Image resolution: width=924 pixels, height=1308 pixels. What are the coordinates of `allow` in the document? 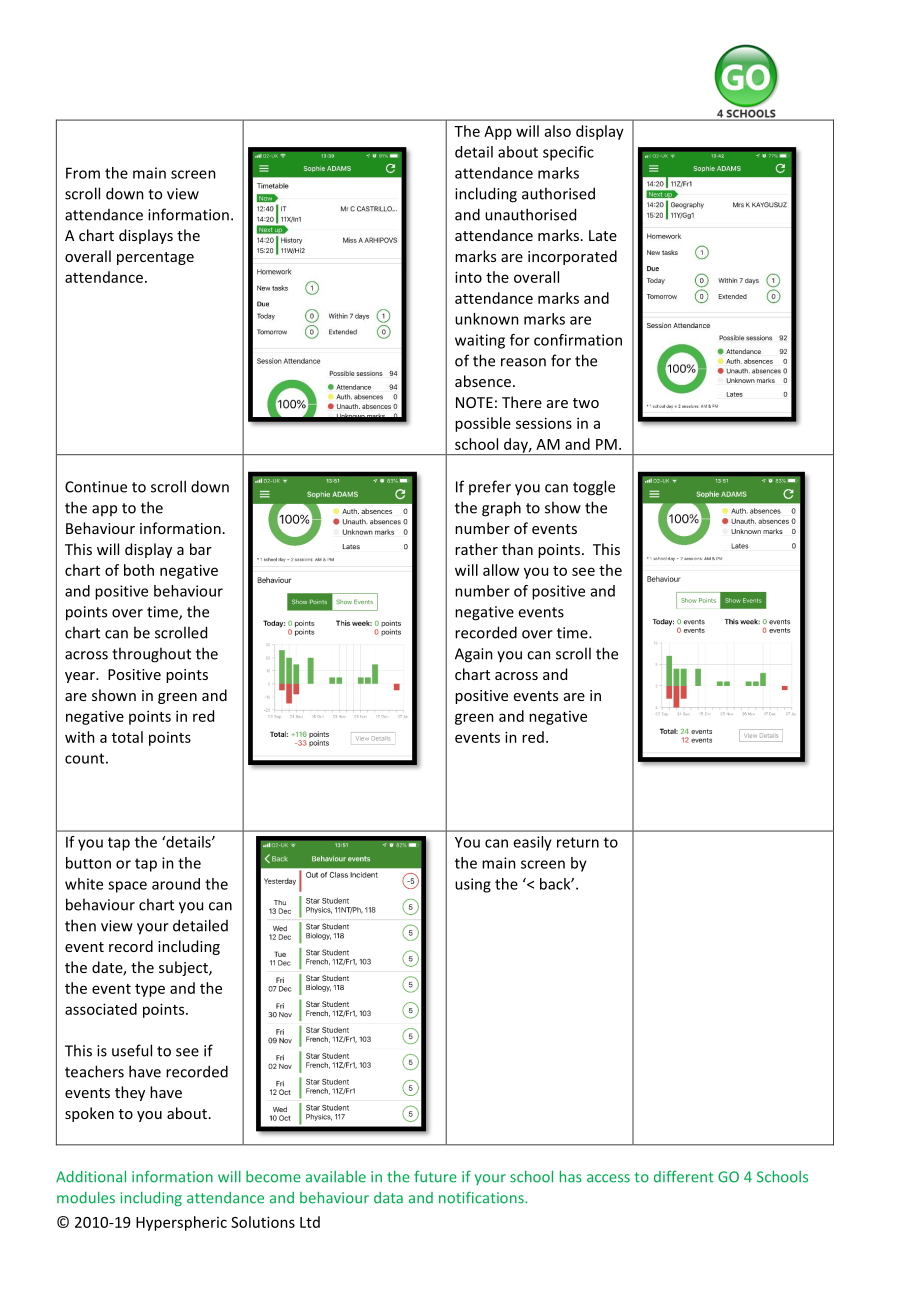 It's located at (501, 570).
